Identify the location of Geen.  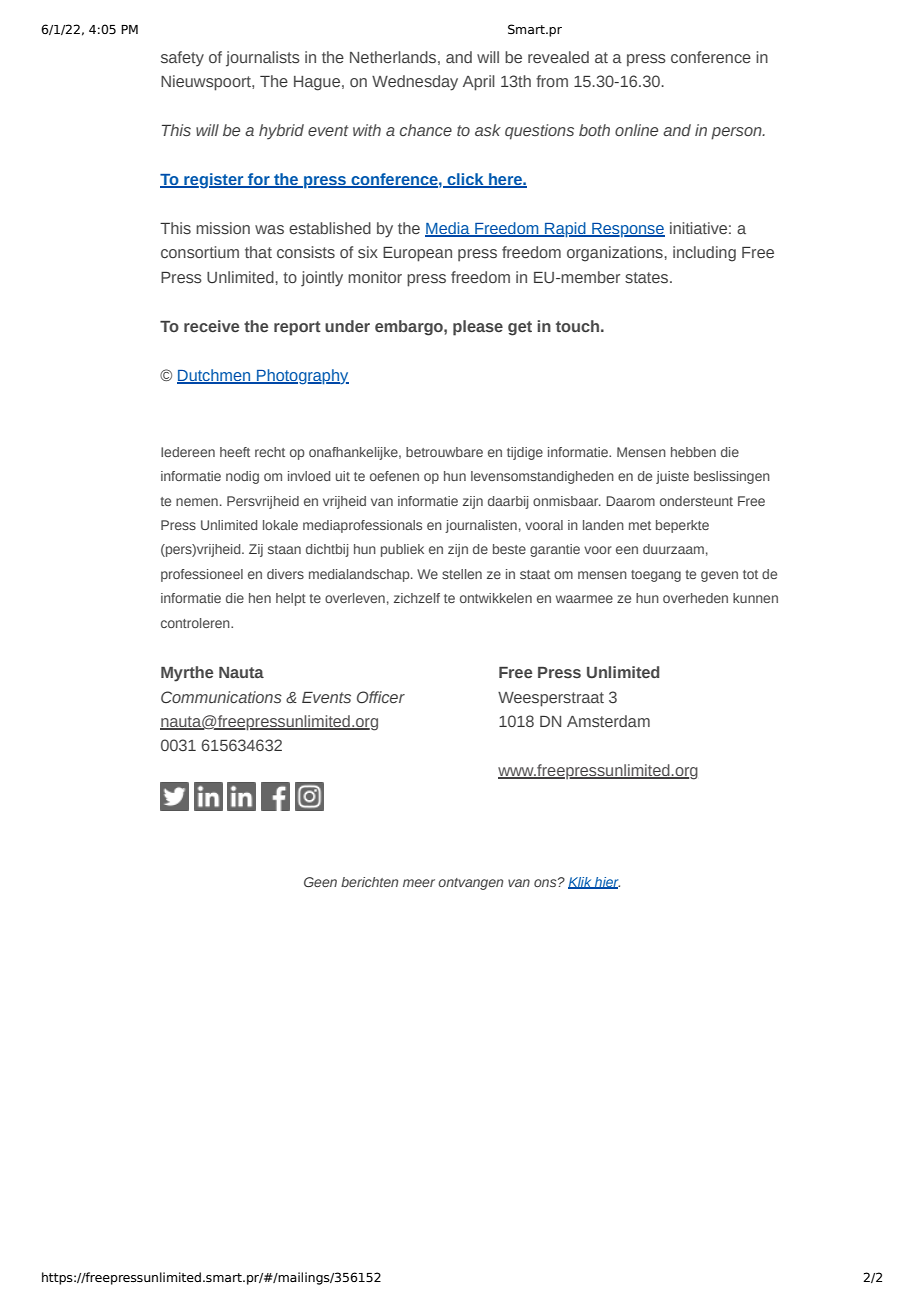
(320, 882).
